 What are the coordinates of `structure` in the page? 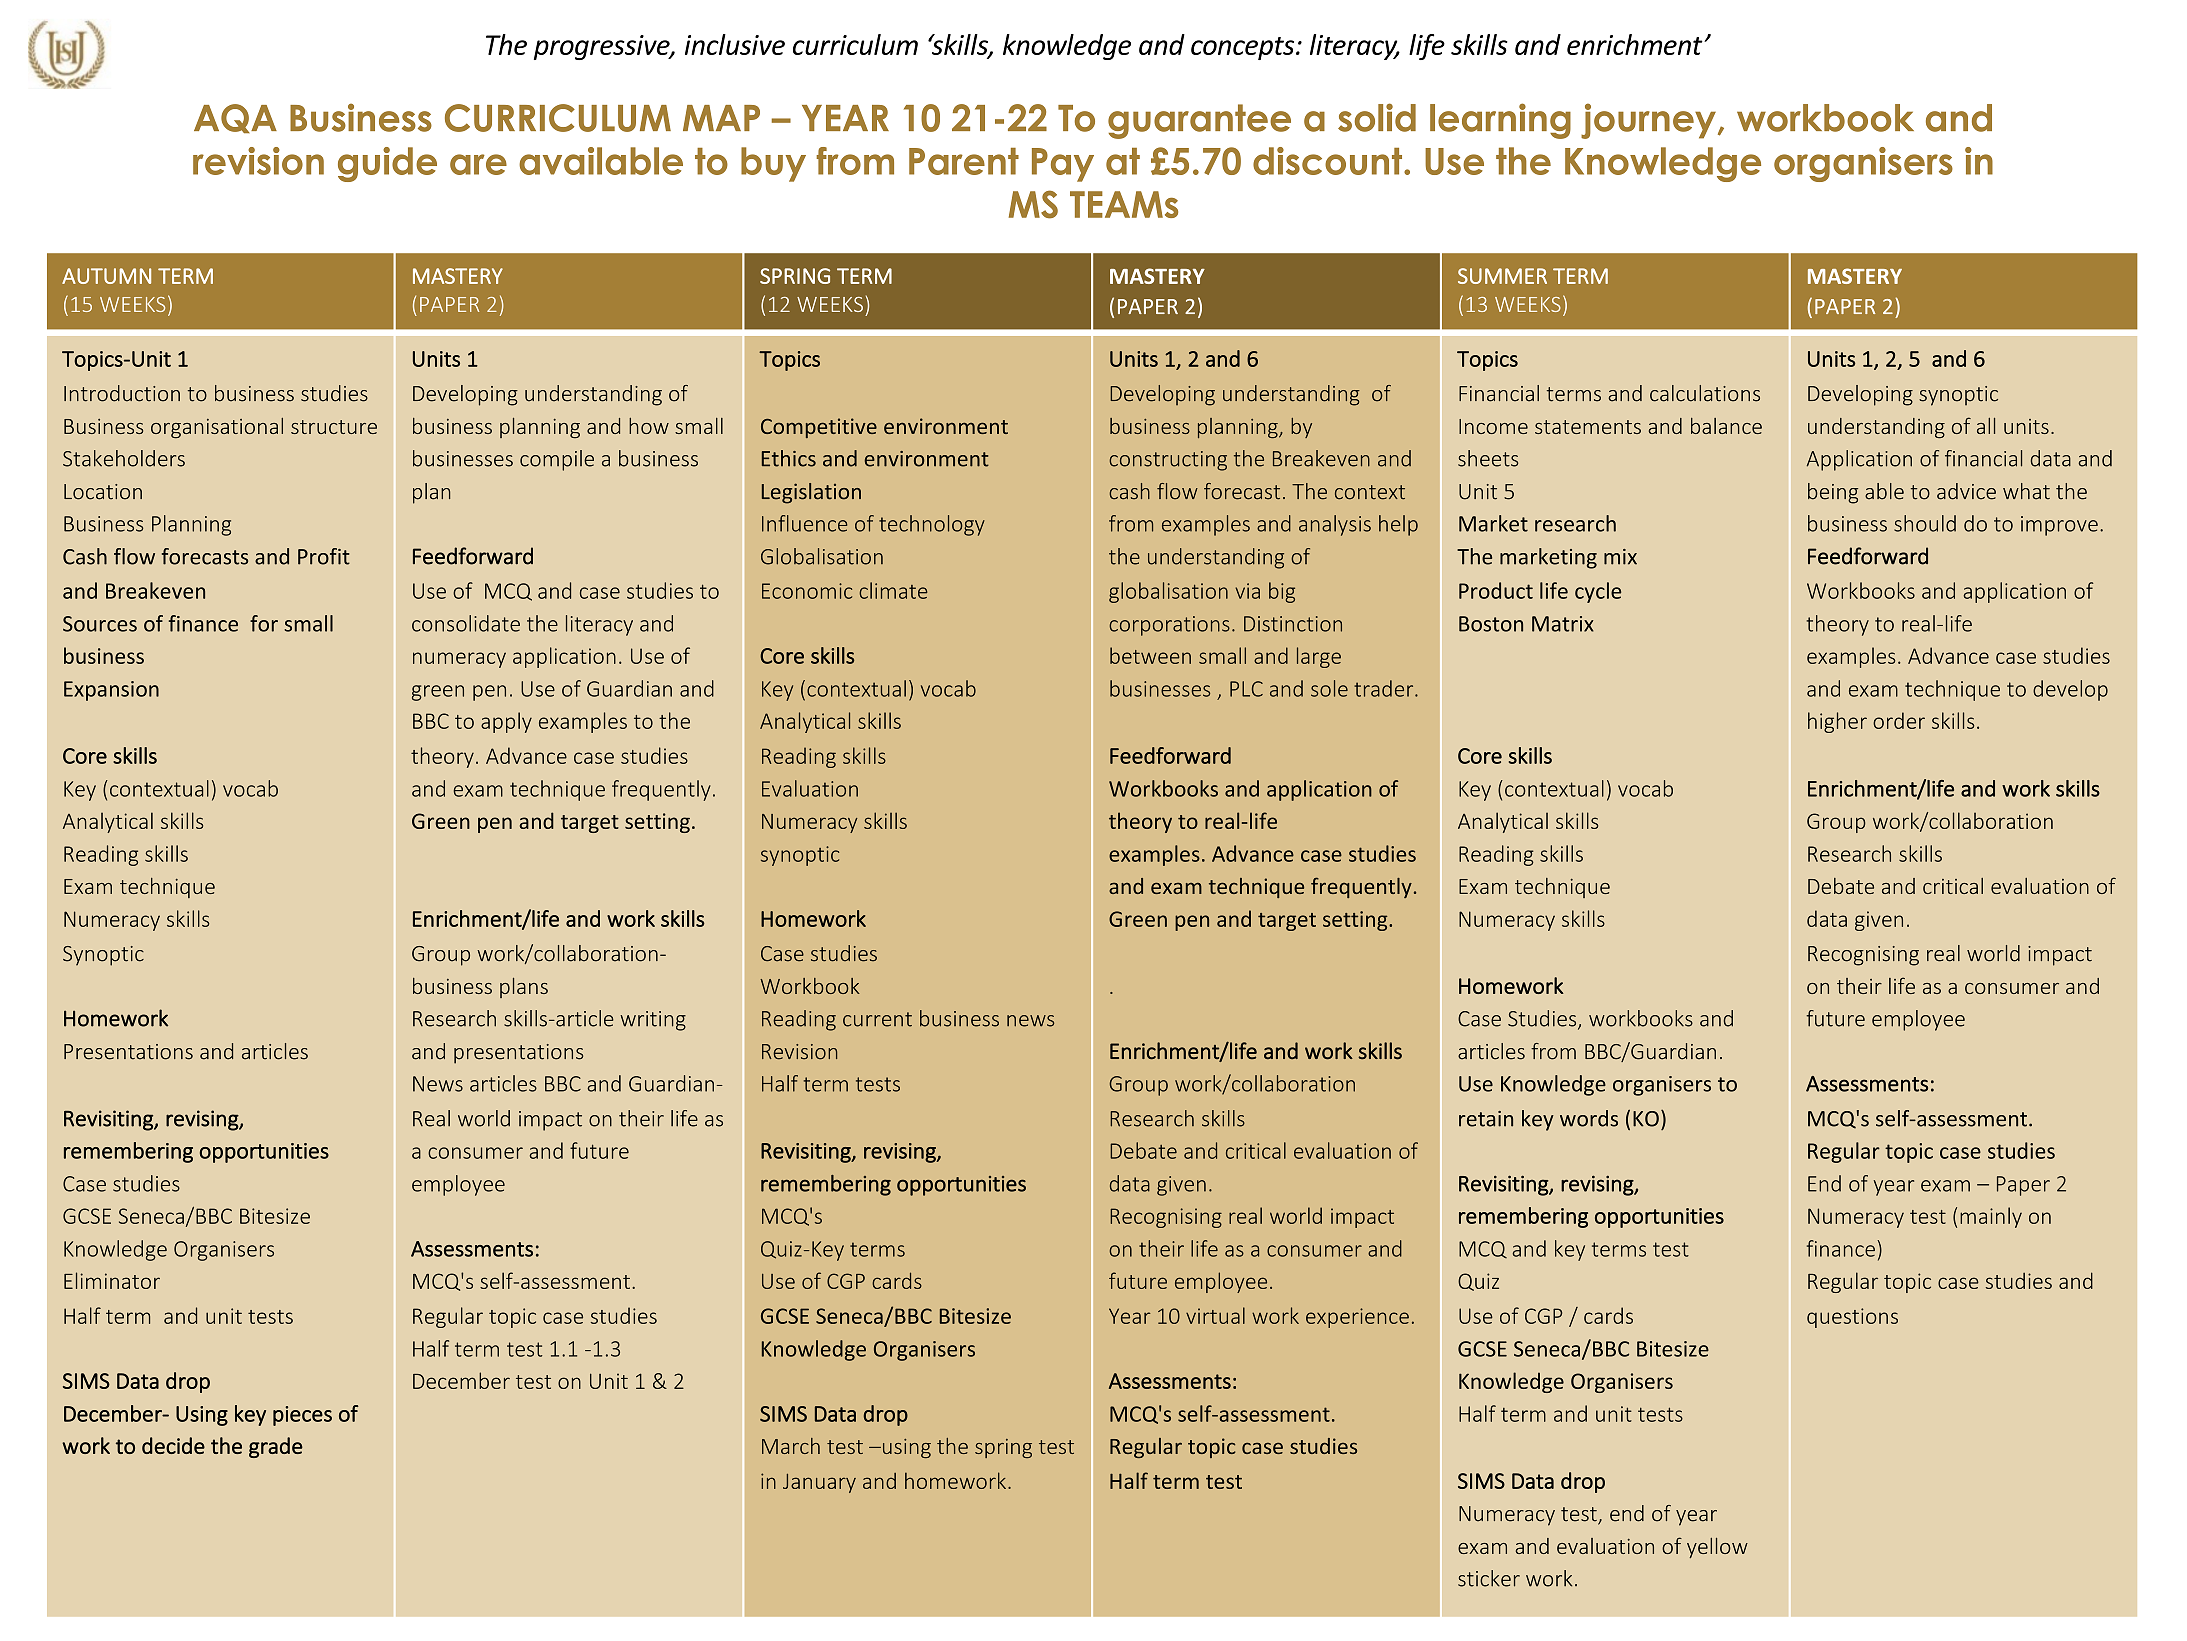 It's located at (334, 427).
